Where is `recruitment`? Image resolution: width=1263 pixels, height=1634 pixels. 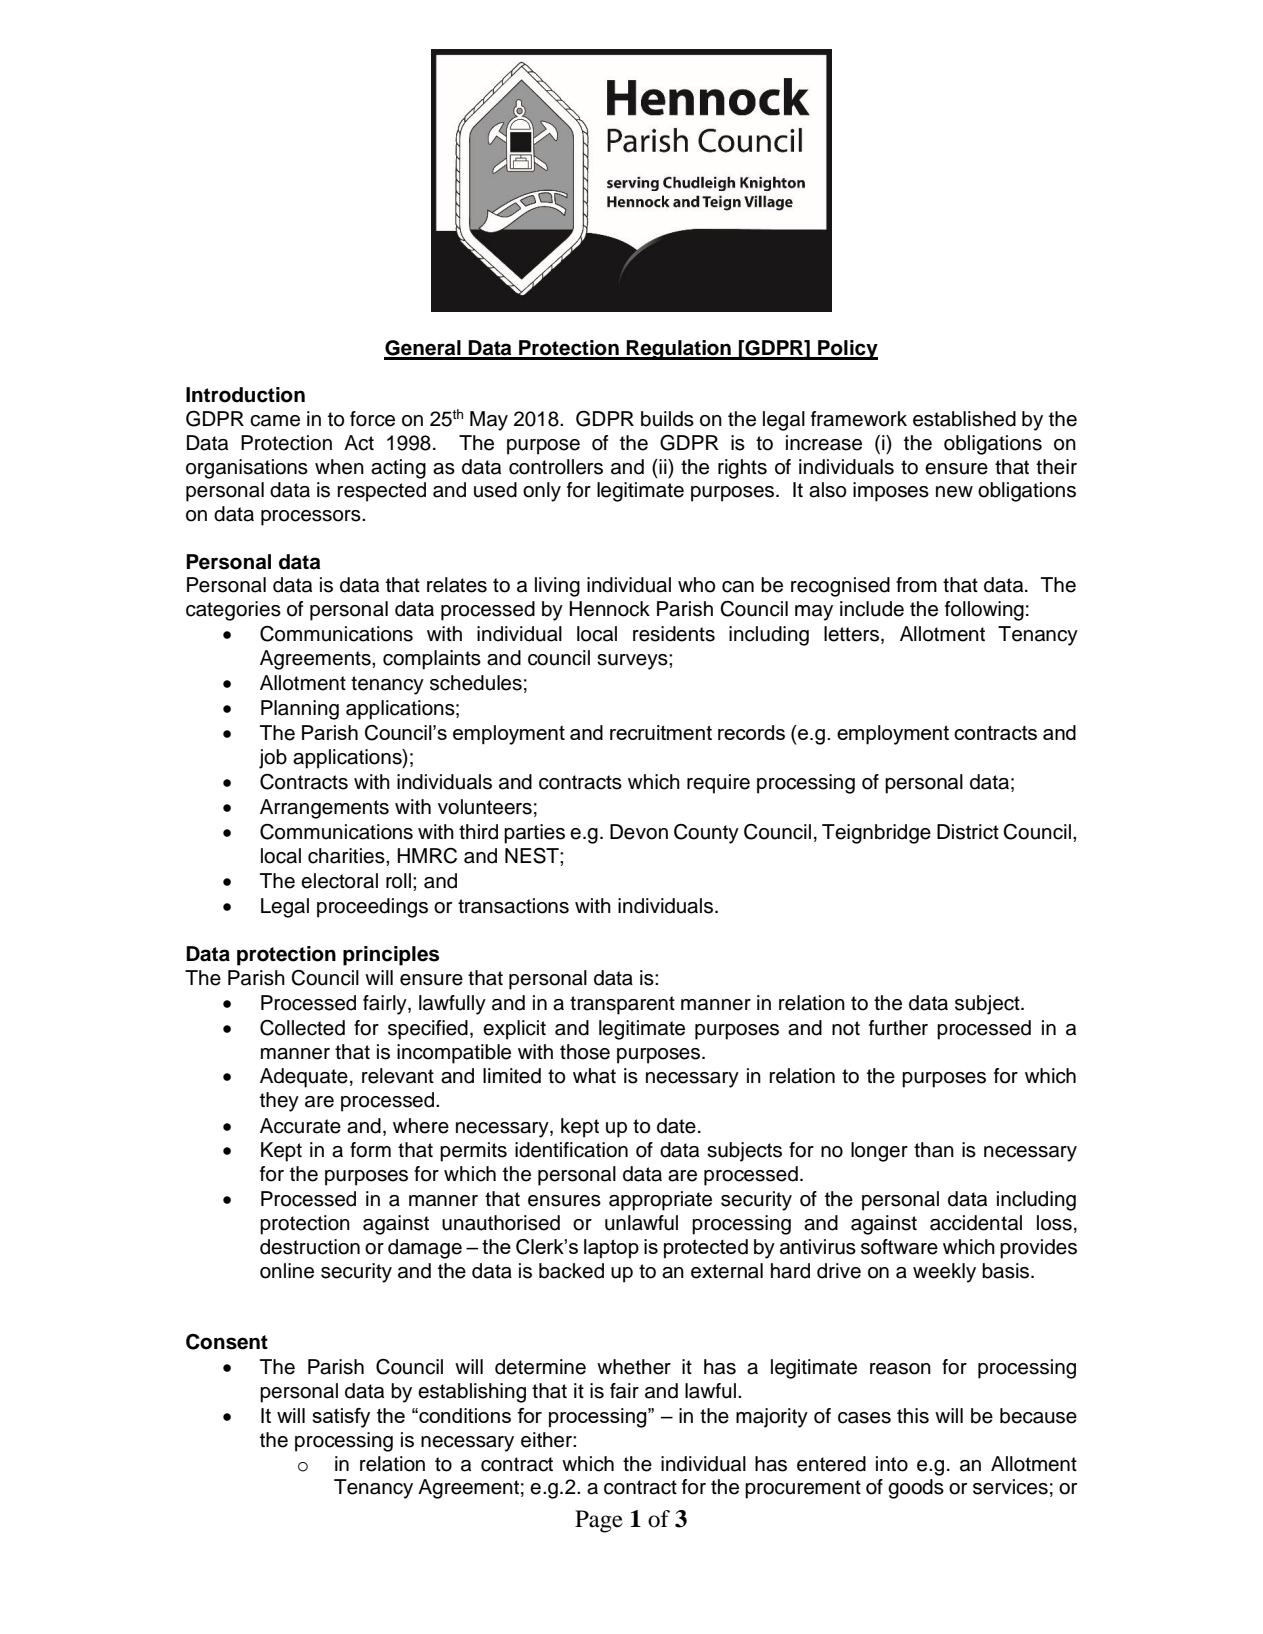
recruitment is located at coordinates (661, 732).
